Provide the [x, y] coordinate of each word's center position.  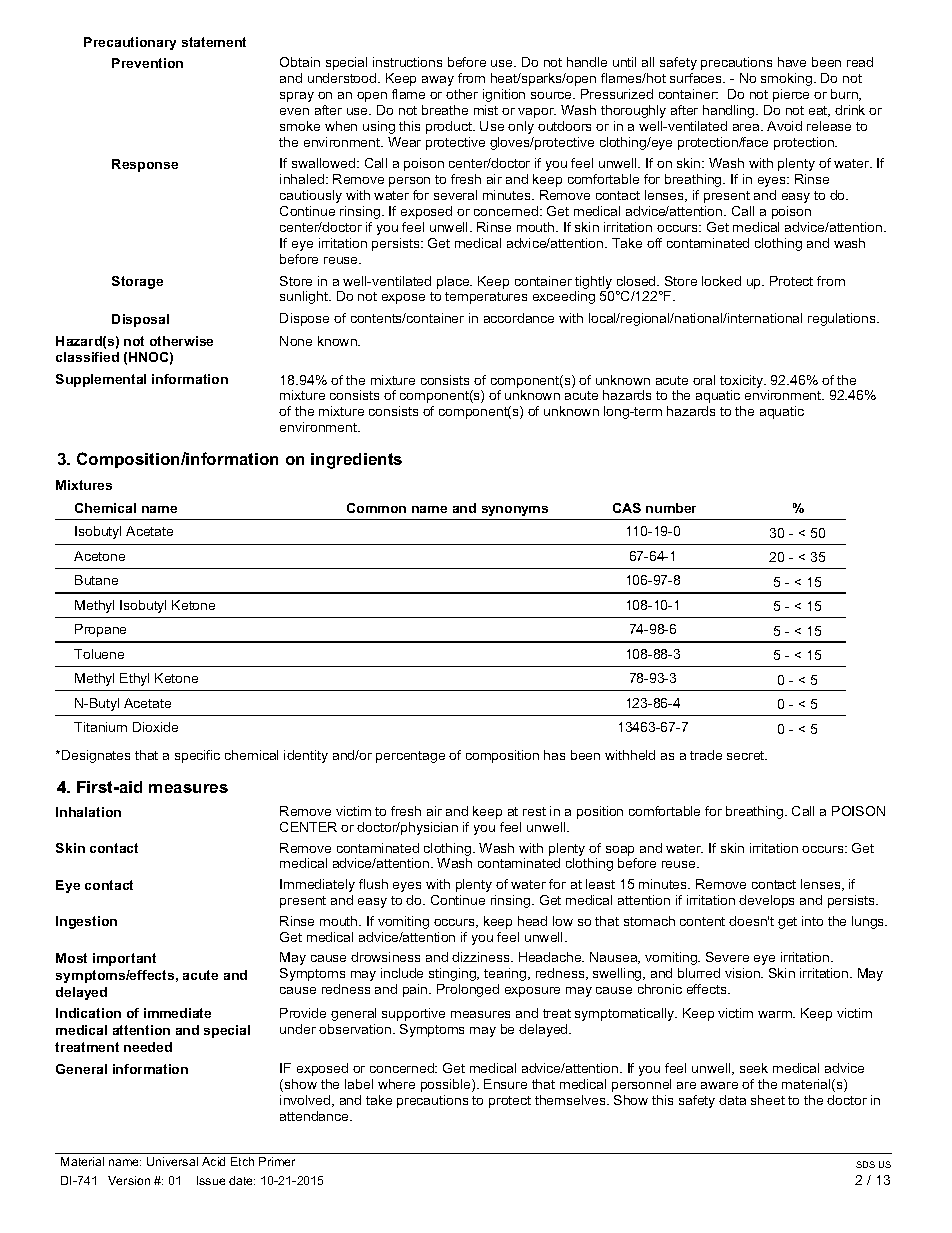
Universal [172, 1161]
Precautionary [130, 43]
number [671, 508]
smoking [788, 79]
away [438, 81]
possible [447, 1085]
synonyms [515, 511]
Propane [100, 630]
